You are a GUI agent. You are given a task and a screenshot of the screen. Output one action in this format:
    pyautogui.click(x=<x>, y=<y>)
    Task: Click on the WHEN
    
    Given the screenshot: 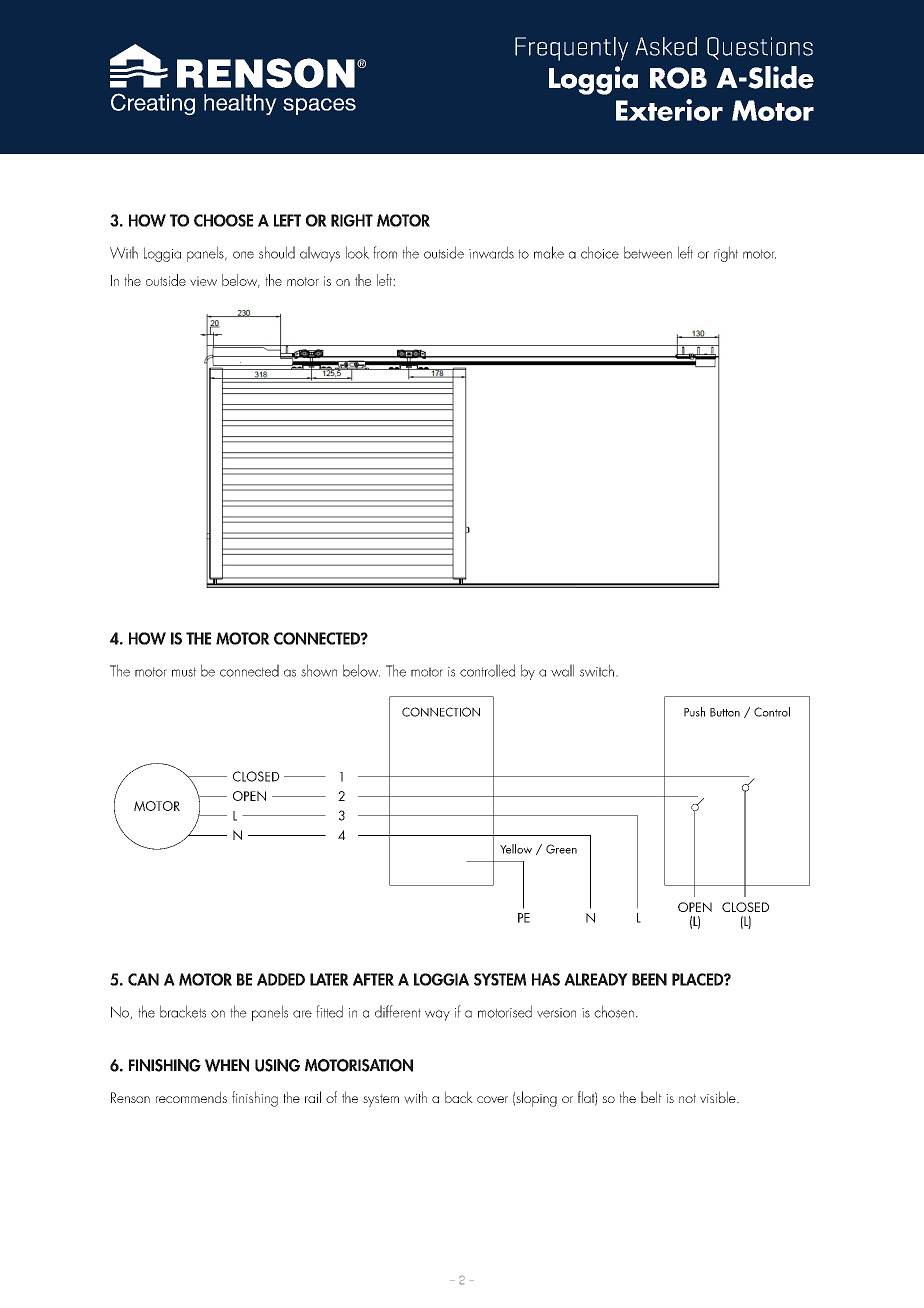 What is the action you would take?
    pyautogui.click(x=227, y=1065)
